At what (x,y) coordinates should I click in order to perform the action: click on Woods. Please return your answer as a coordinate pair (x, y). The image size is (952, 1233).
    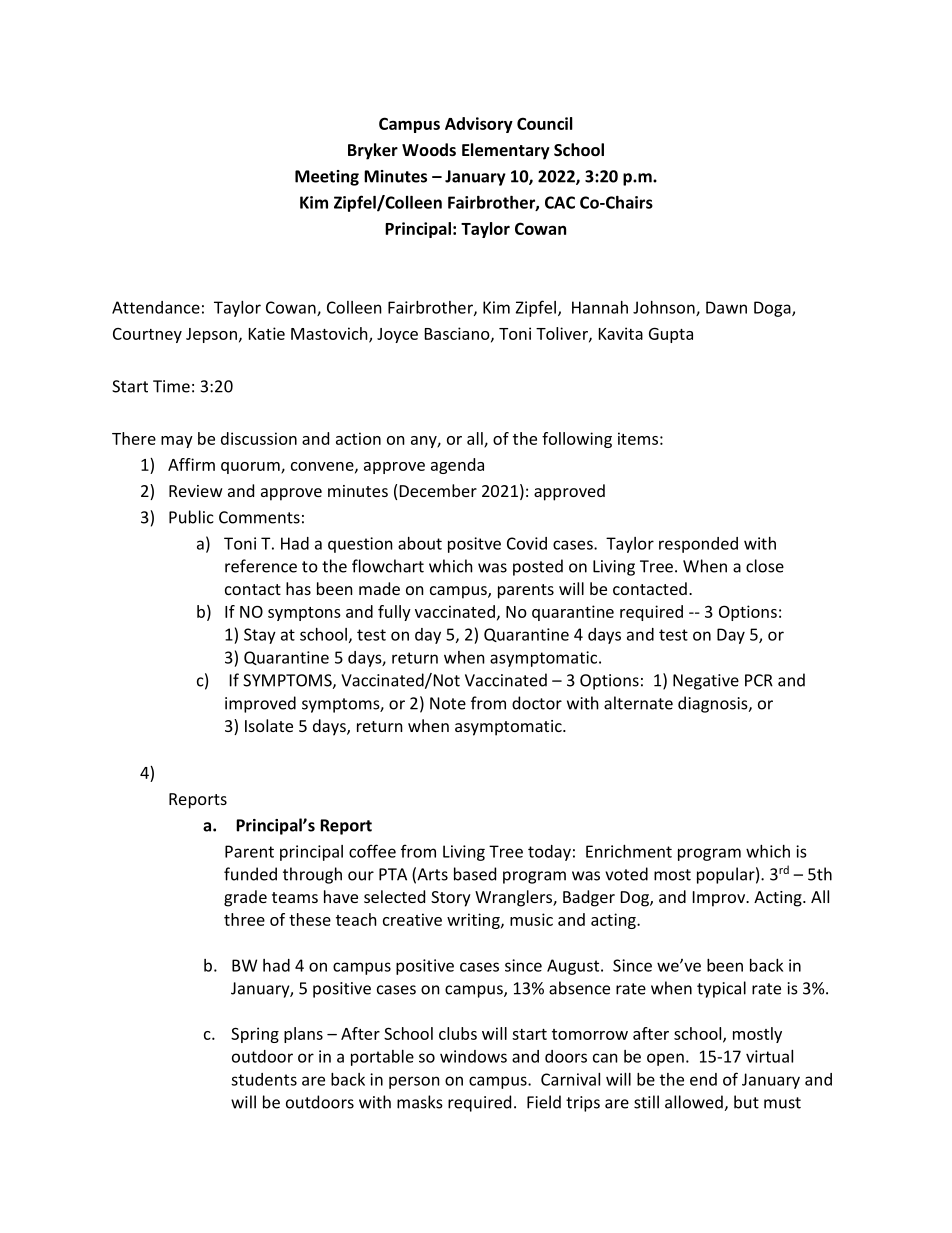
    Looking at the image, I should click on (429, 149).
